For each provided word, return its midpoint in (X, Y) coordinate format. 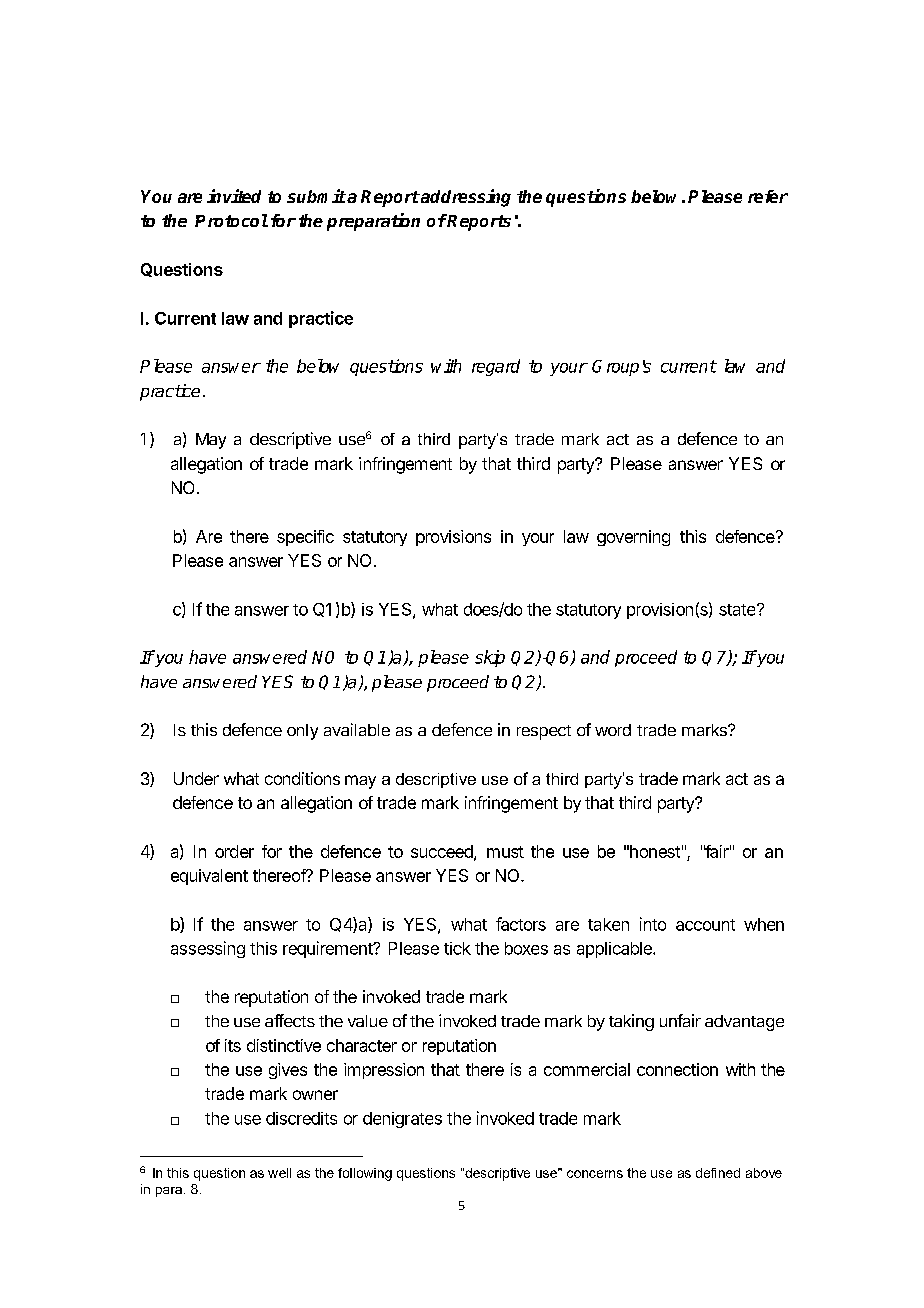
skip (490, 658)
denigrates (402, 1120)
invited (234, 196)
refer (768, 196)
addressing (465, 198)
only (302, 732)
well (279, 1173)
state (738, 610)
